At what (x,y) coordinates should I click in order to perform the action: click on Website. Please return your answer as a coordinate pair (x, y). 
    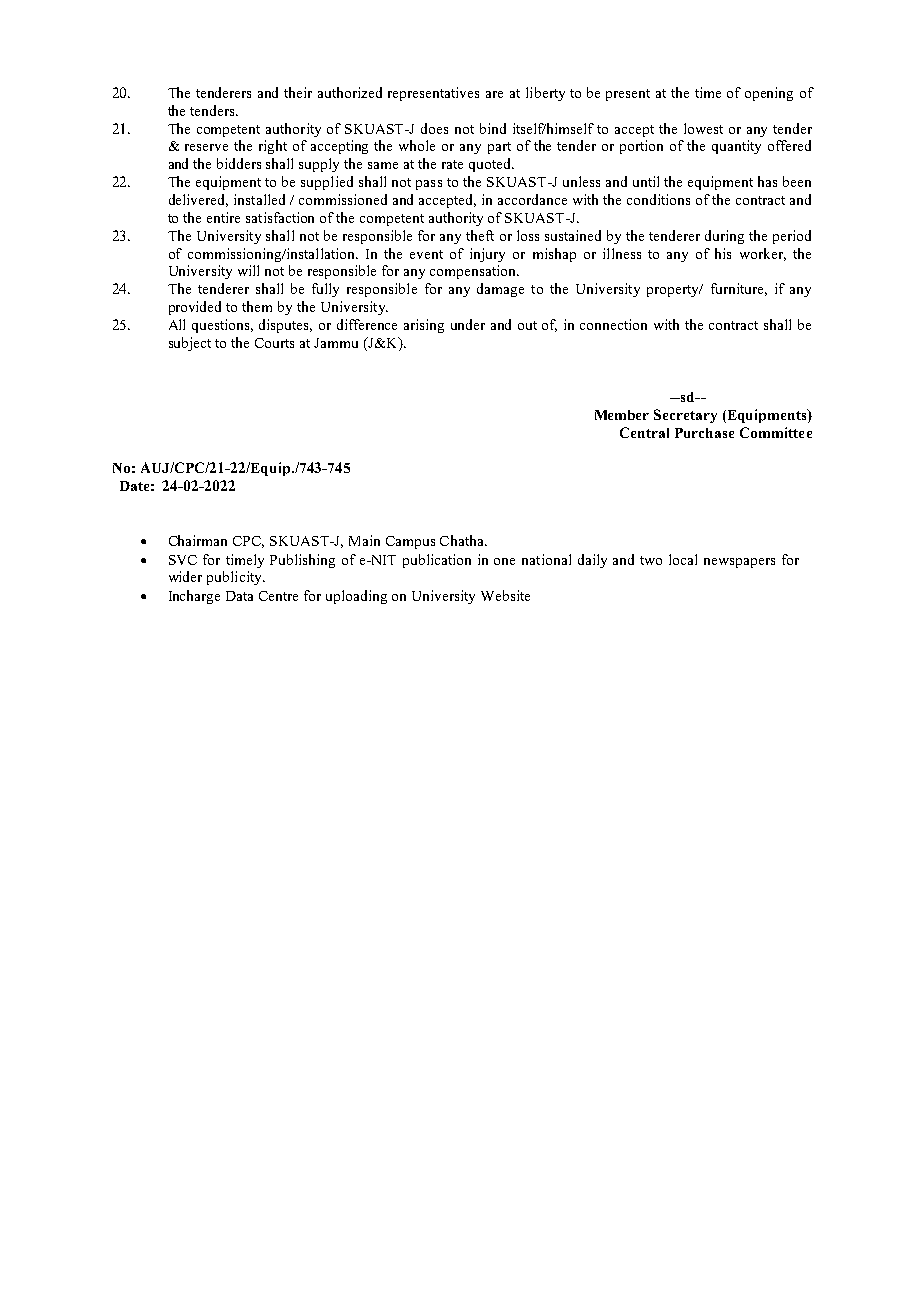
    Looking at the image, I should click on (505, 595).
